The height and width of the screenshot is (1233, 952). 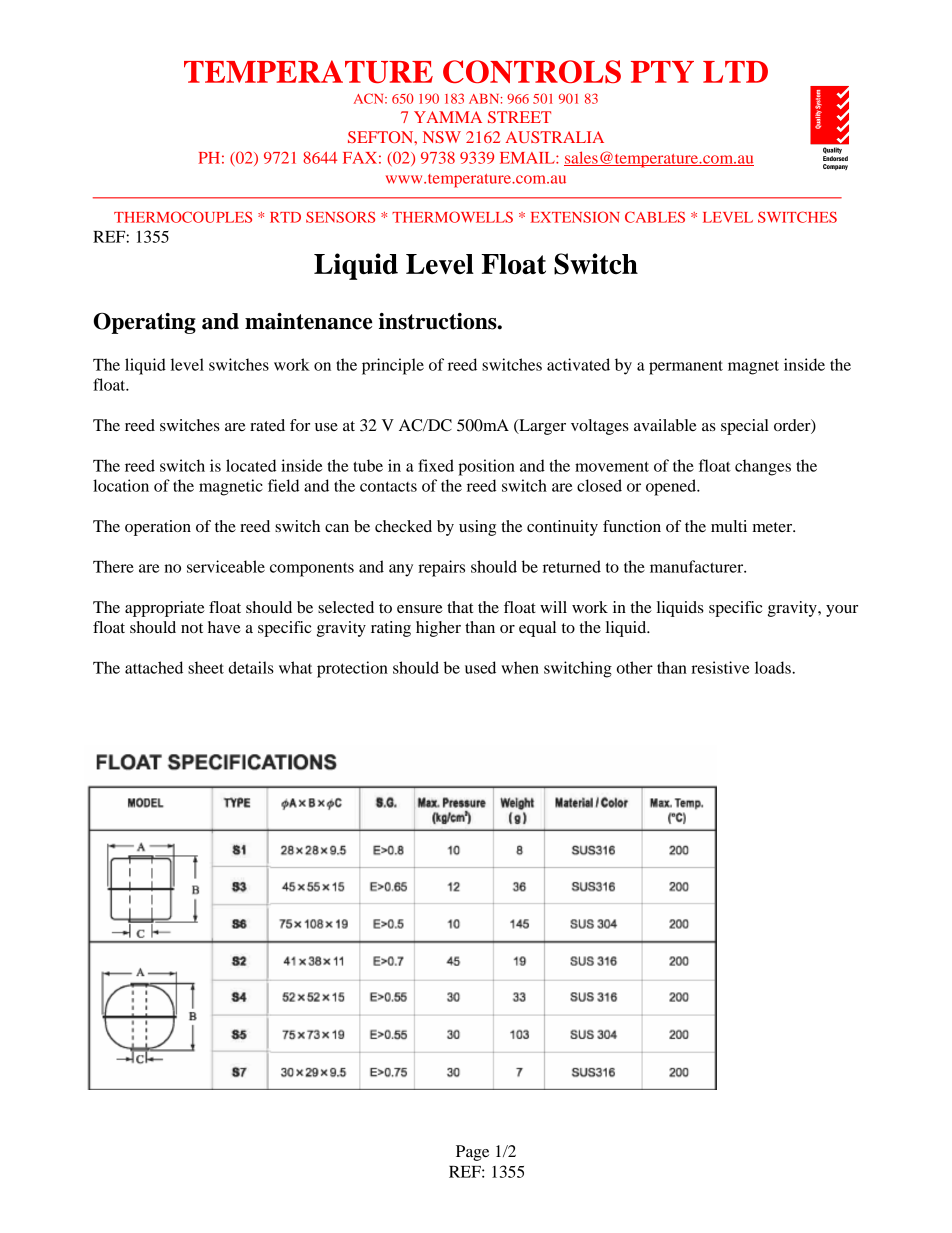 I want to click on used, so click(x=480, y=667).
